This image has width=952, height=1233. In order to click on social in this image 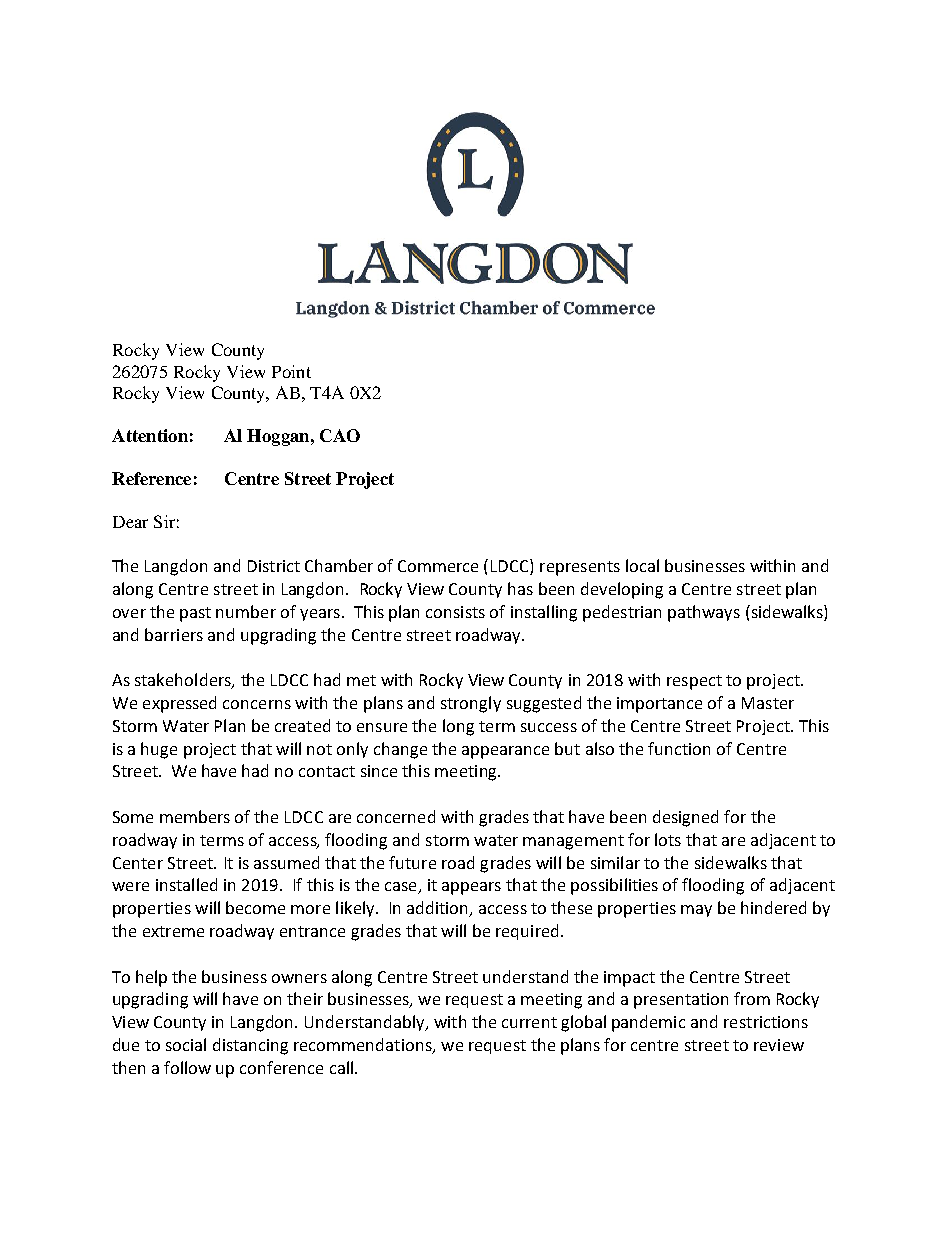, I will do `click(186, 1044)`.
